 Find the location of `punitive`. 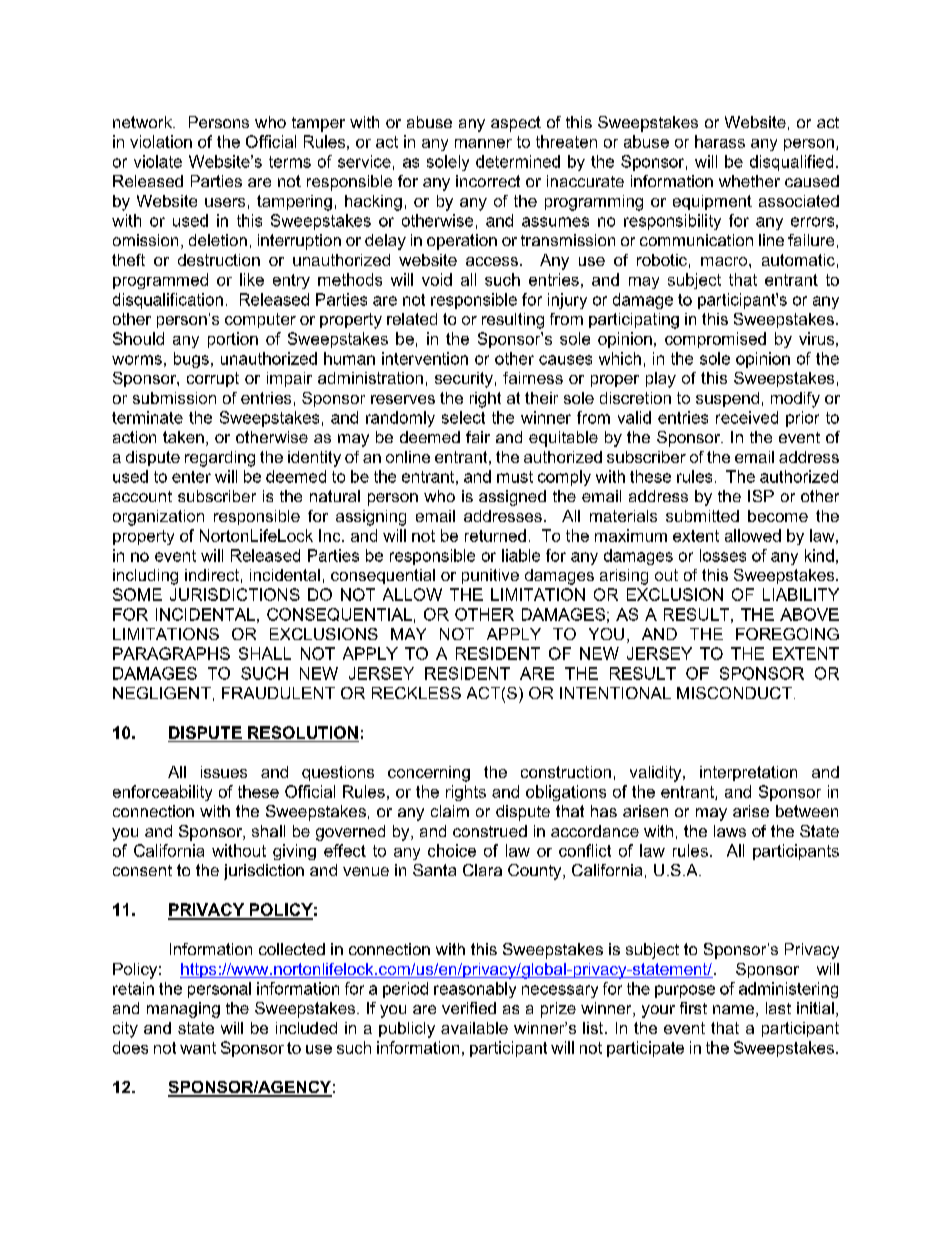

punitive is located at coordinates (490, 576).
